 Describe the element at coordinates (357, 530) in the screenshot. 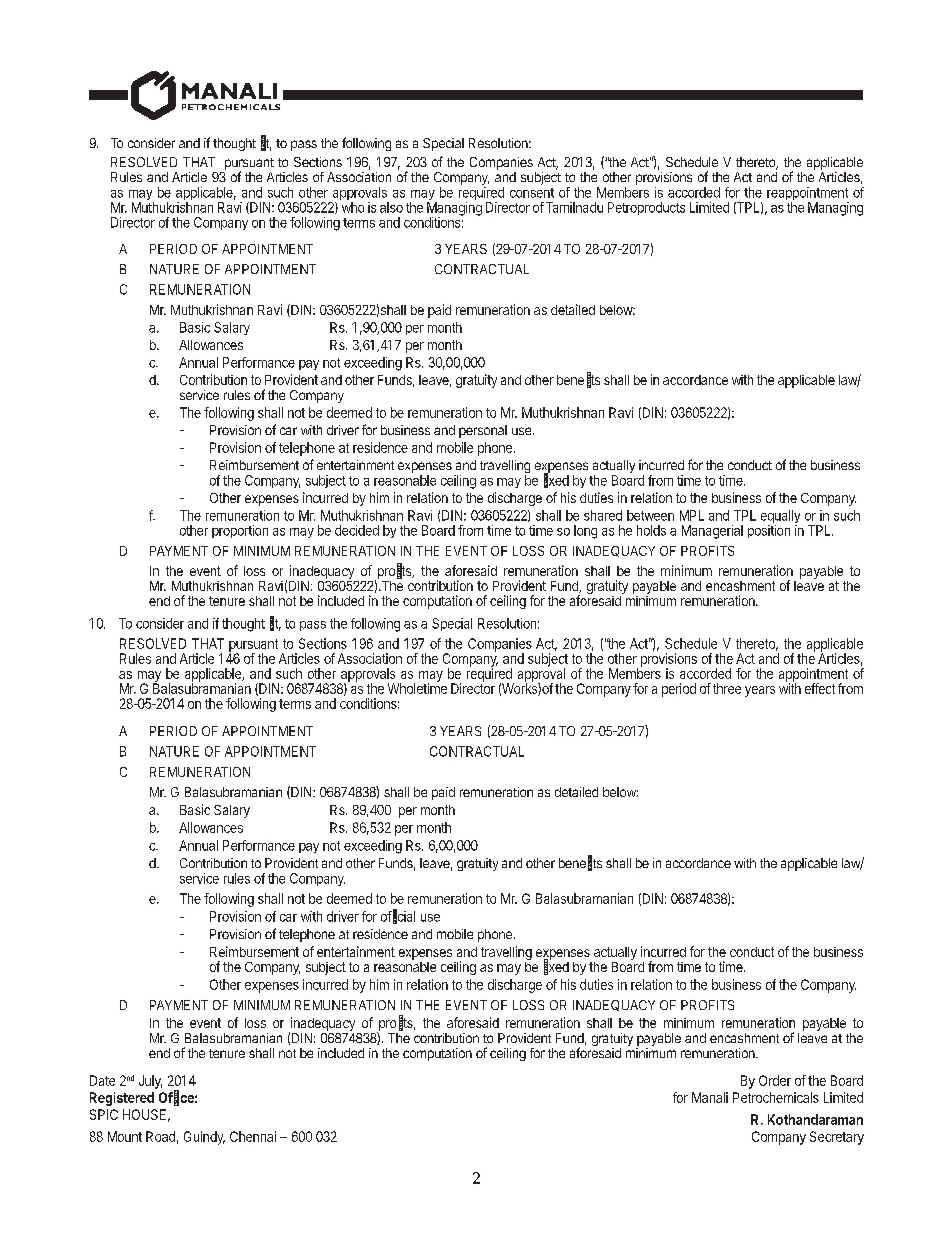

I see `decided` at that location.
